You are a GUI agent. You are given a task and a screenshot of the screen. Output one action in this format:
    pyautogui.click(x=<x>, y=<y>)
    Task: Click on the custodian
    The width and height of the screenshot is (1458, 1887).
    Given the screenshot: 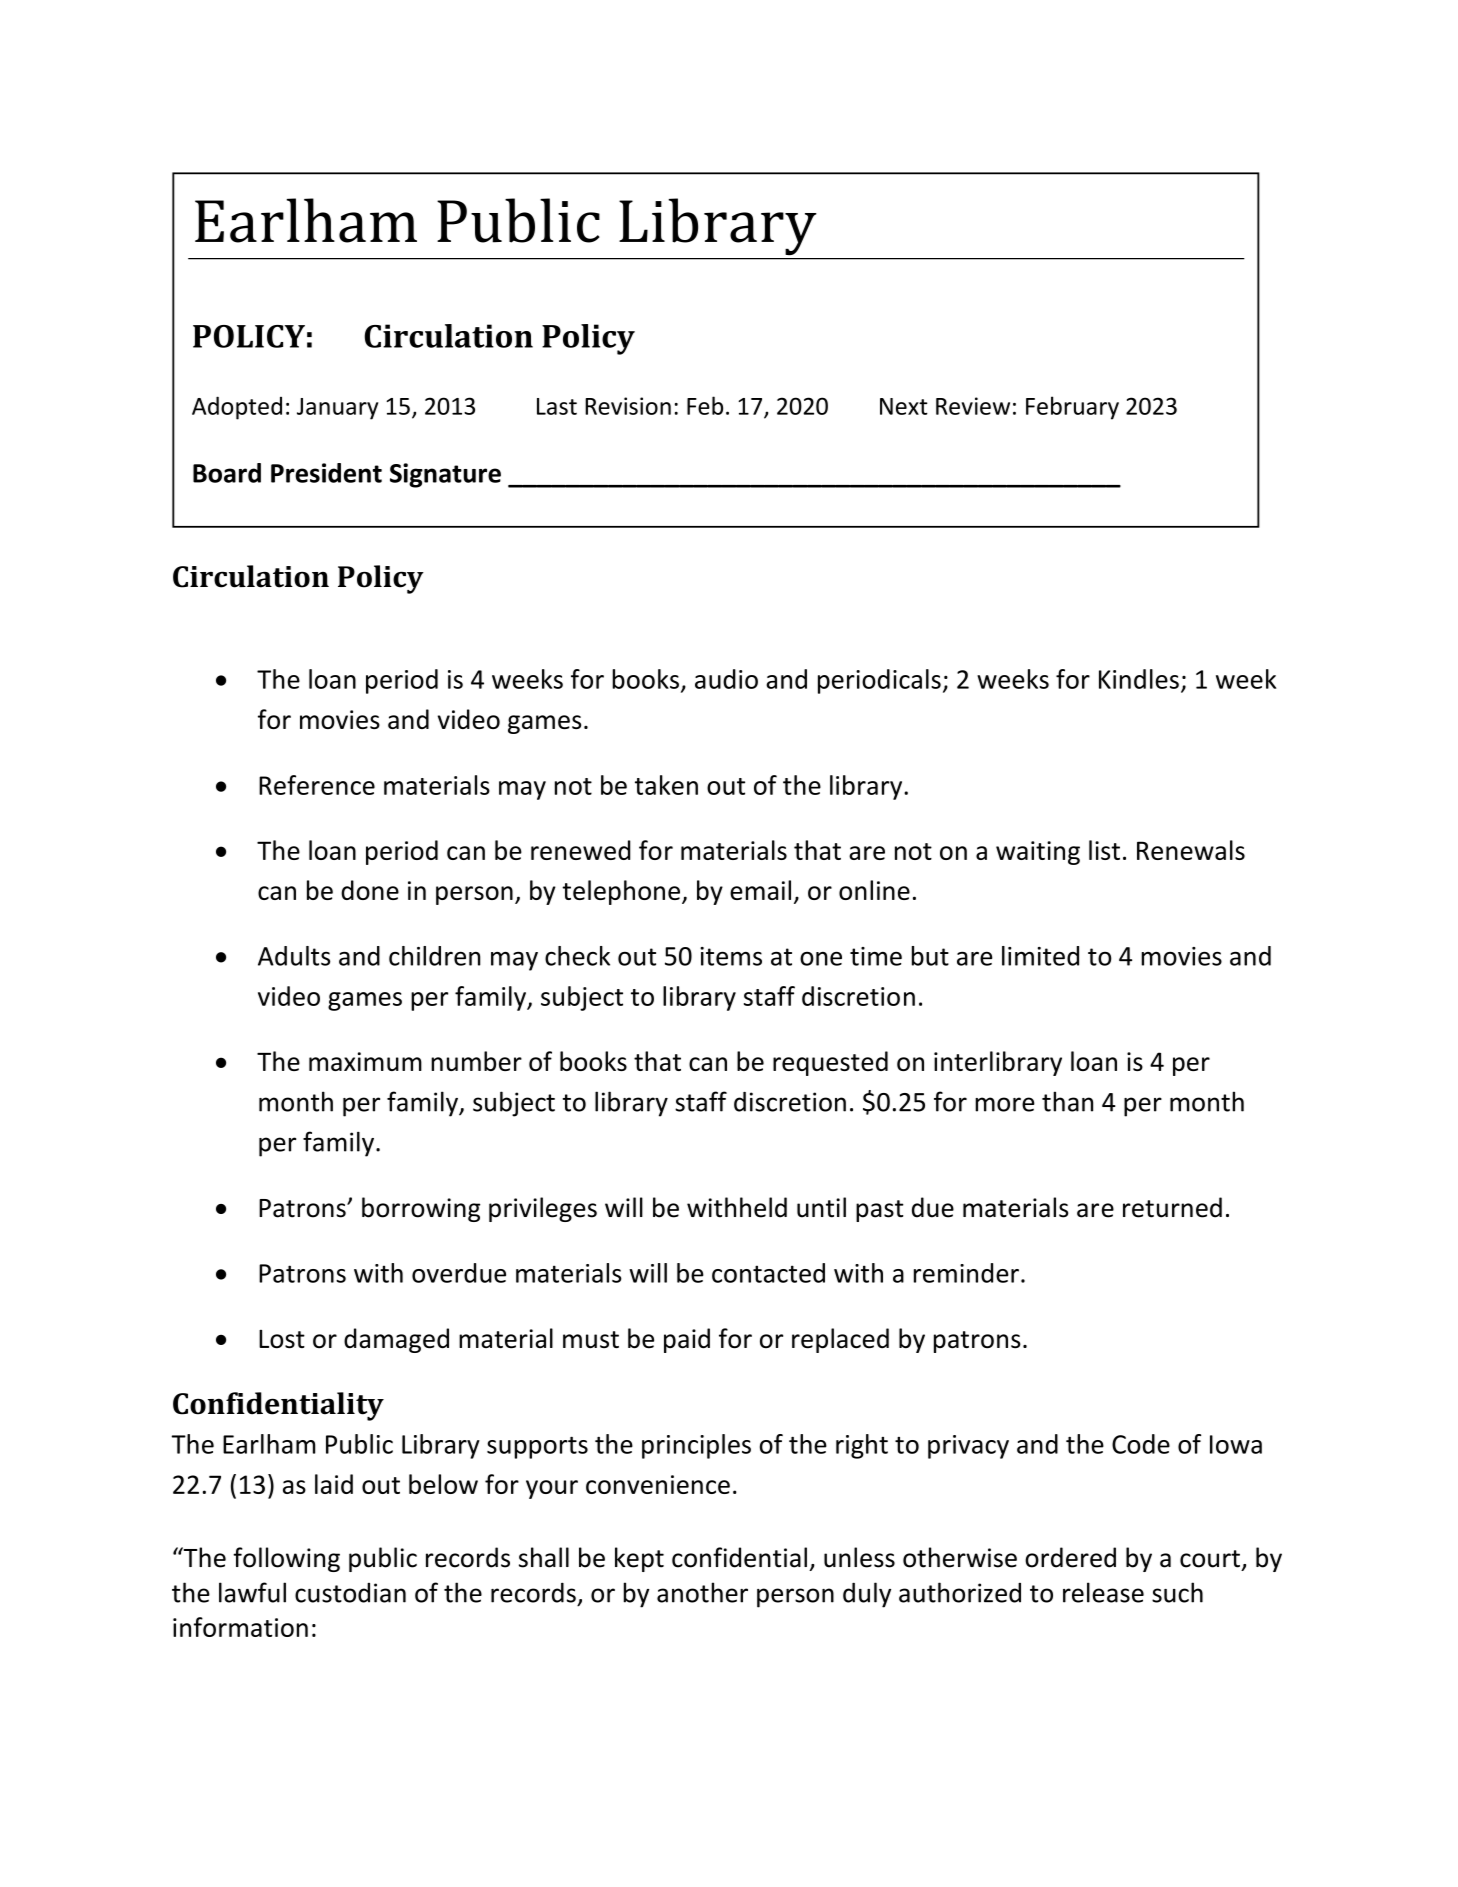 What is the action you would take?
    pyautogui.click(x=350, y=1593)
